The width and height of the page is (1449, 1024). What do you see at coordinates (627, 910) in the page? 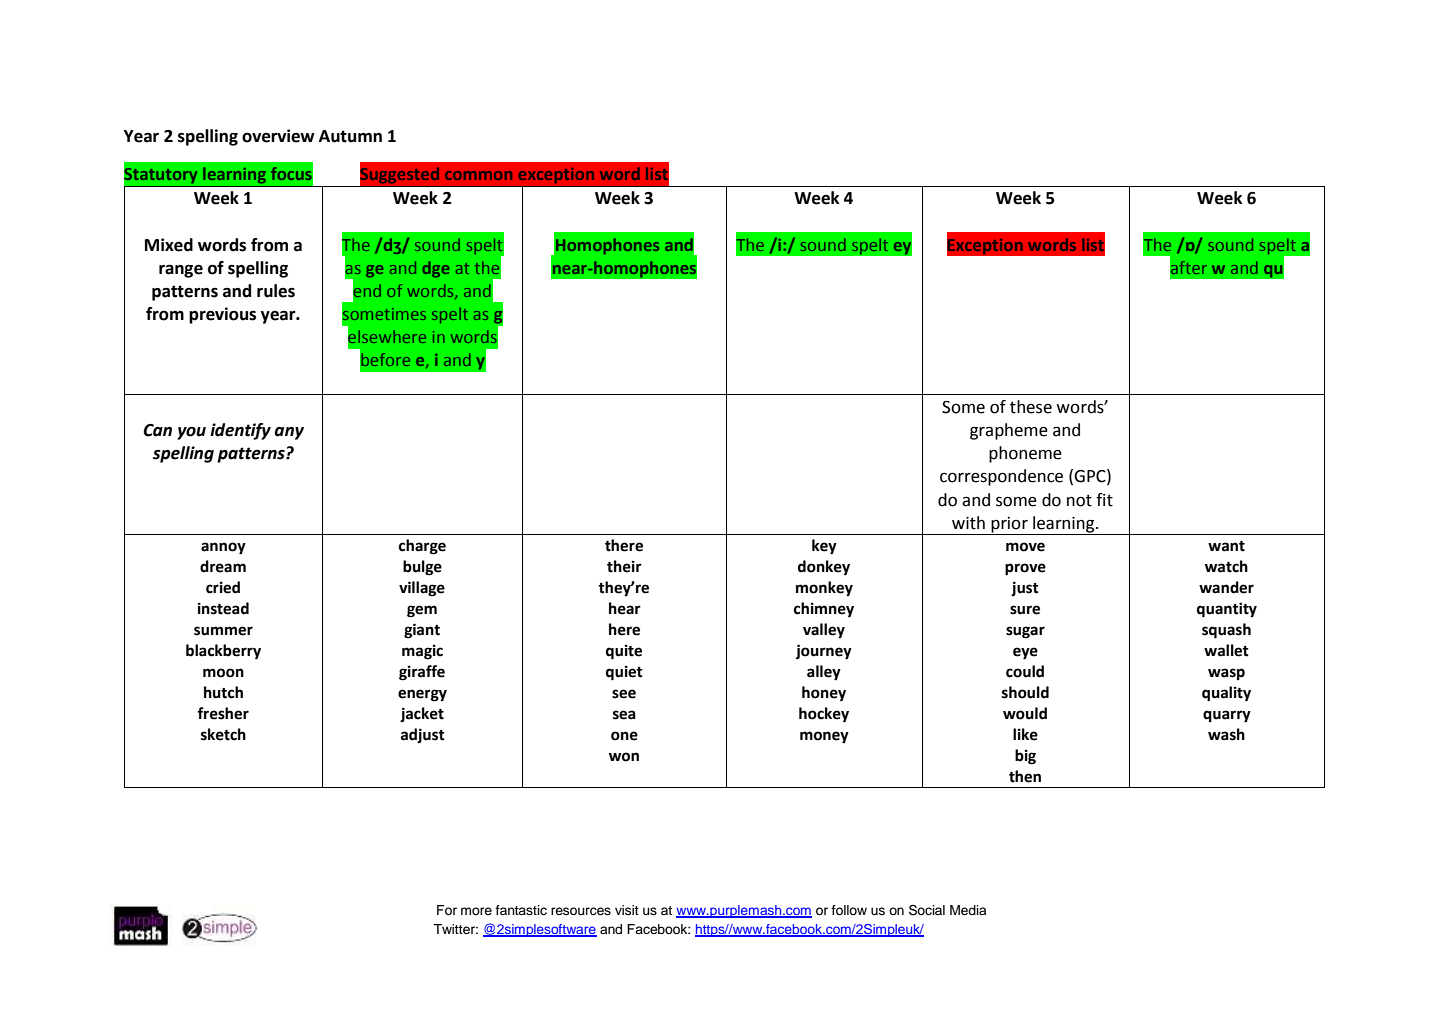
I see `visit` at bounding box center [627, 910].
